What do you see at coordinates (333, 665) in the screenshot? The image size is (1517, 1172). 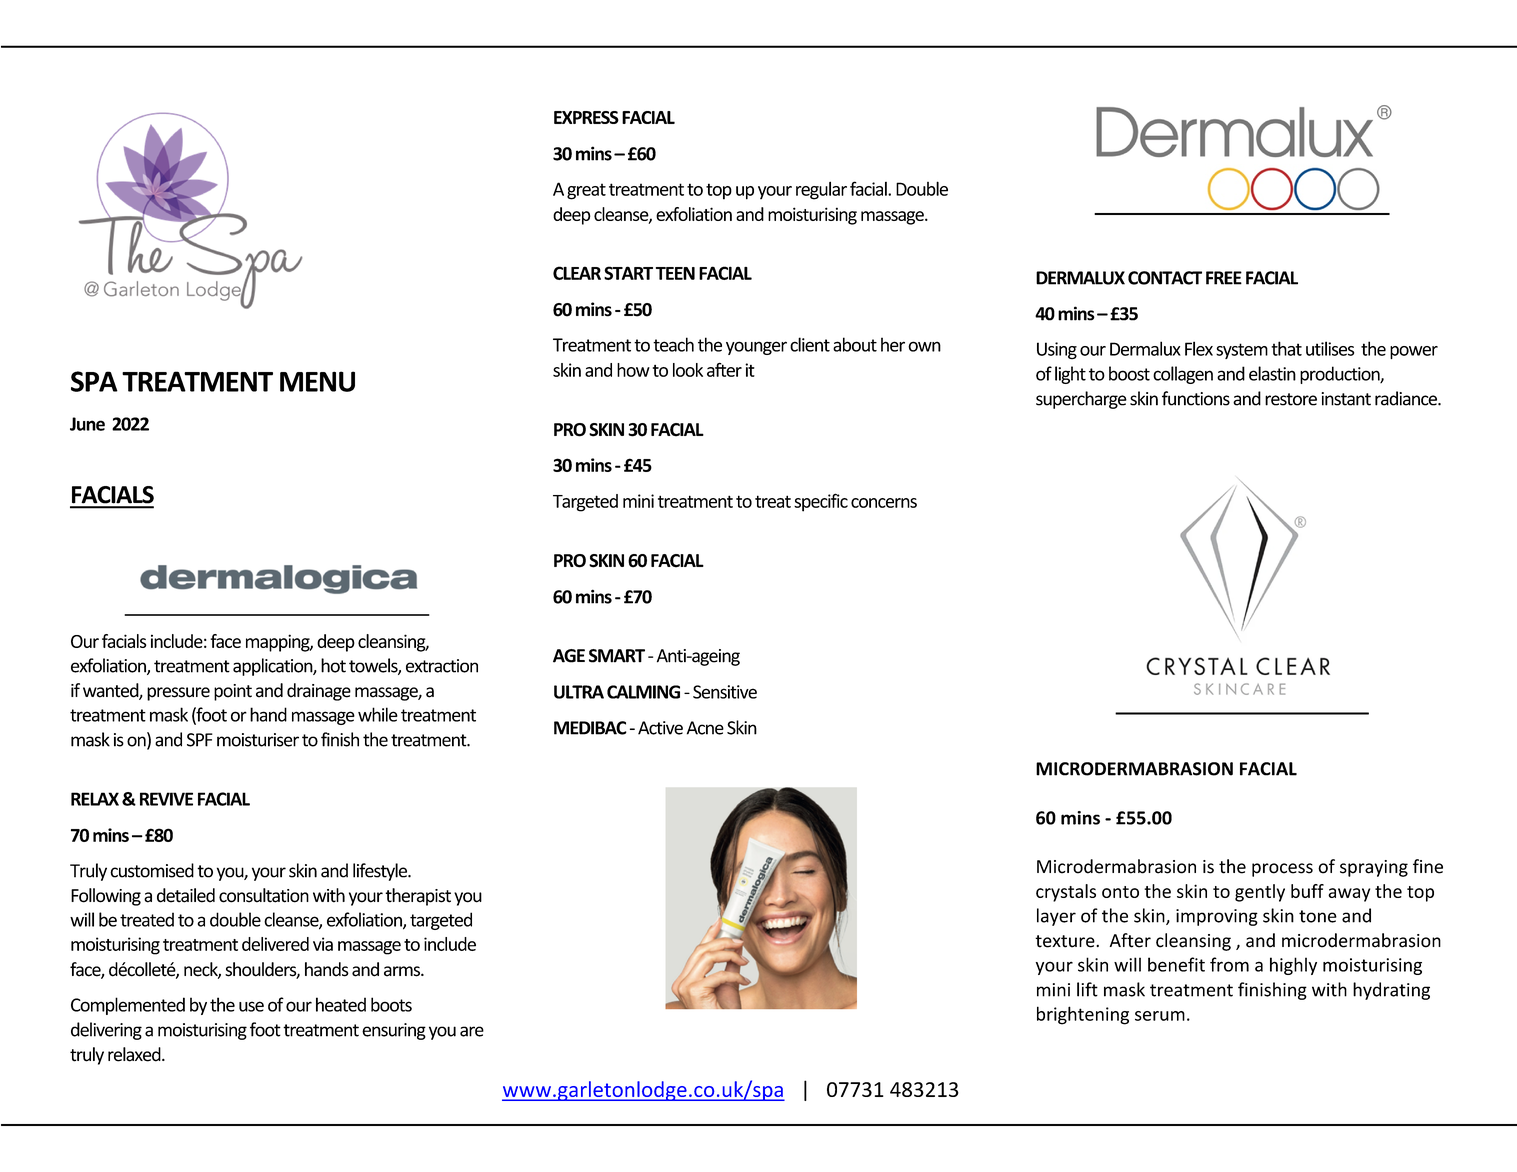 I see `hot` at bounding box center [333, 665].
